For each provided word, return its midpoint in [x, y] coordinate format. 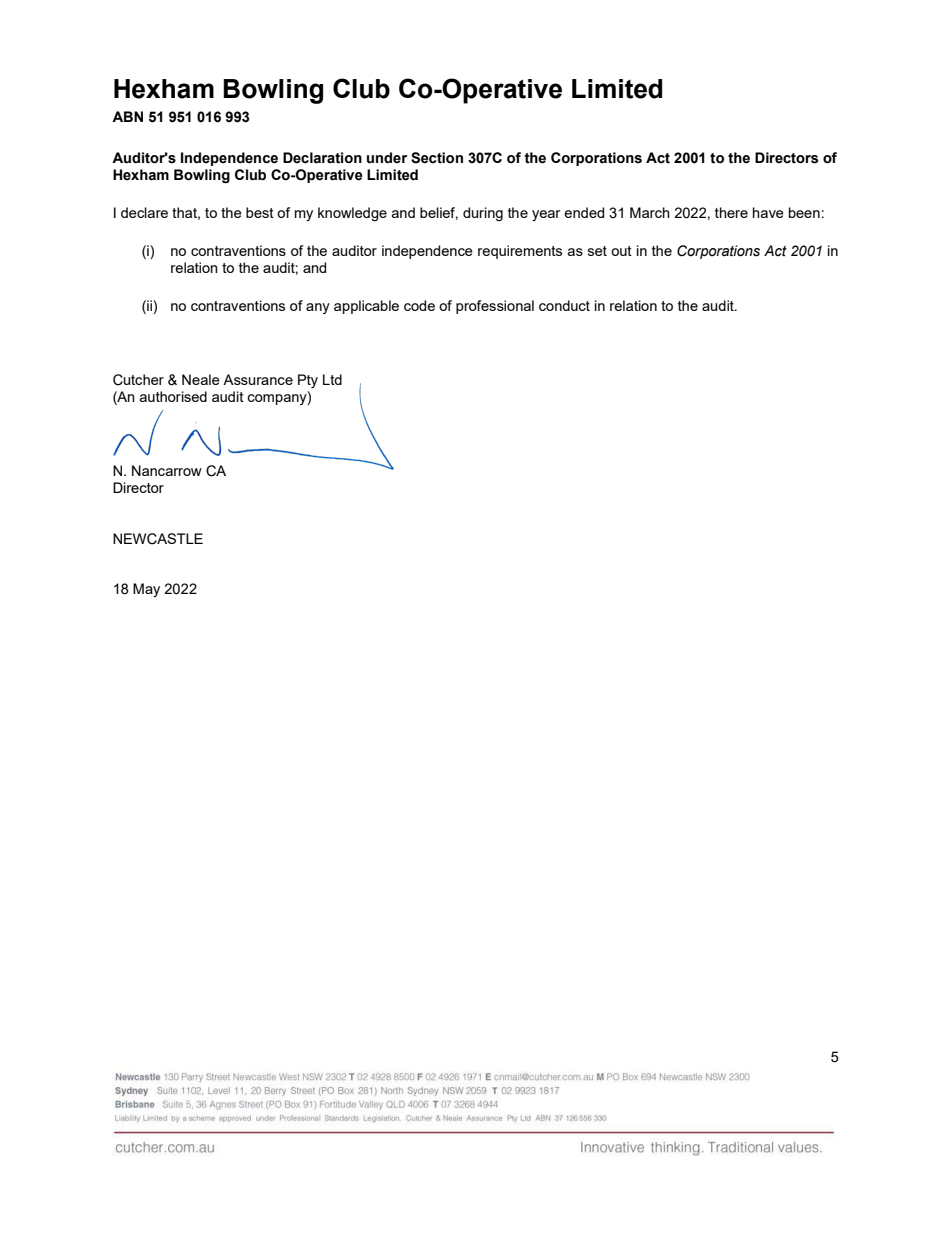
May [146, 590]
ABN [127, 116]
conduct [564, 305]
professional [495, 307]
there [731, 212]
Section [437, 158]
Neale [201, 379]
